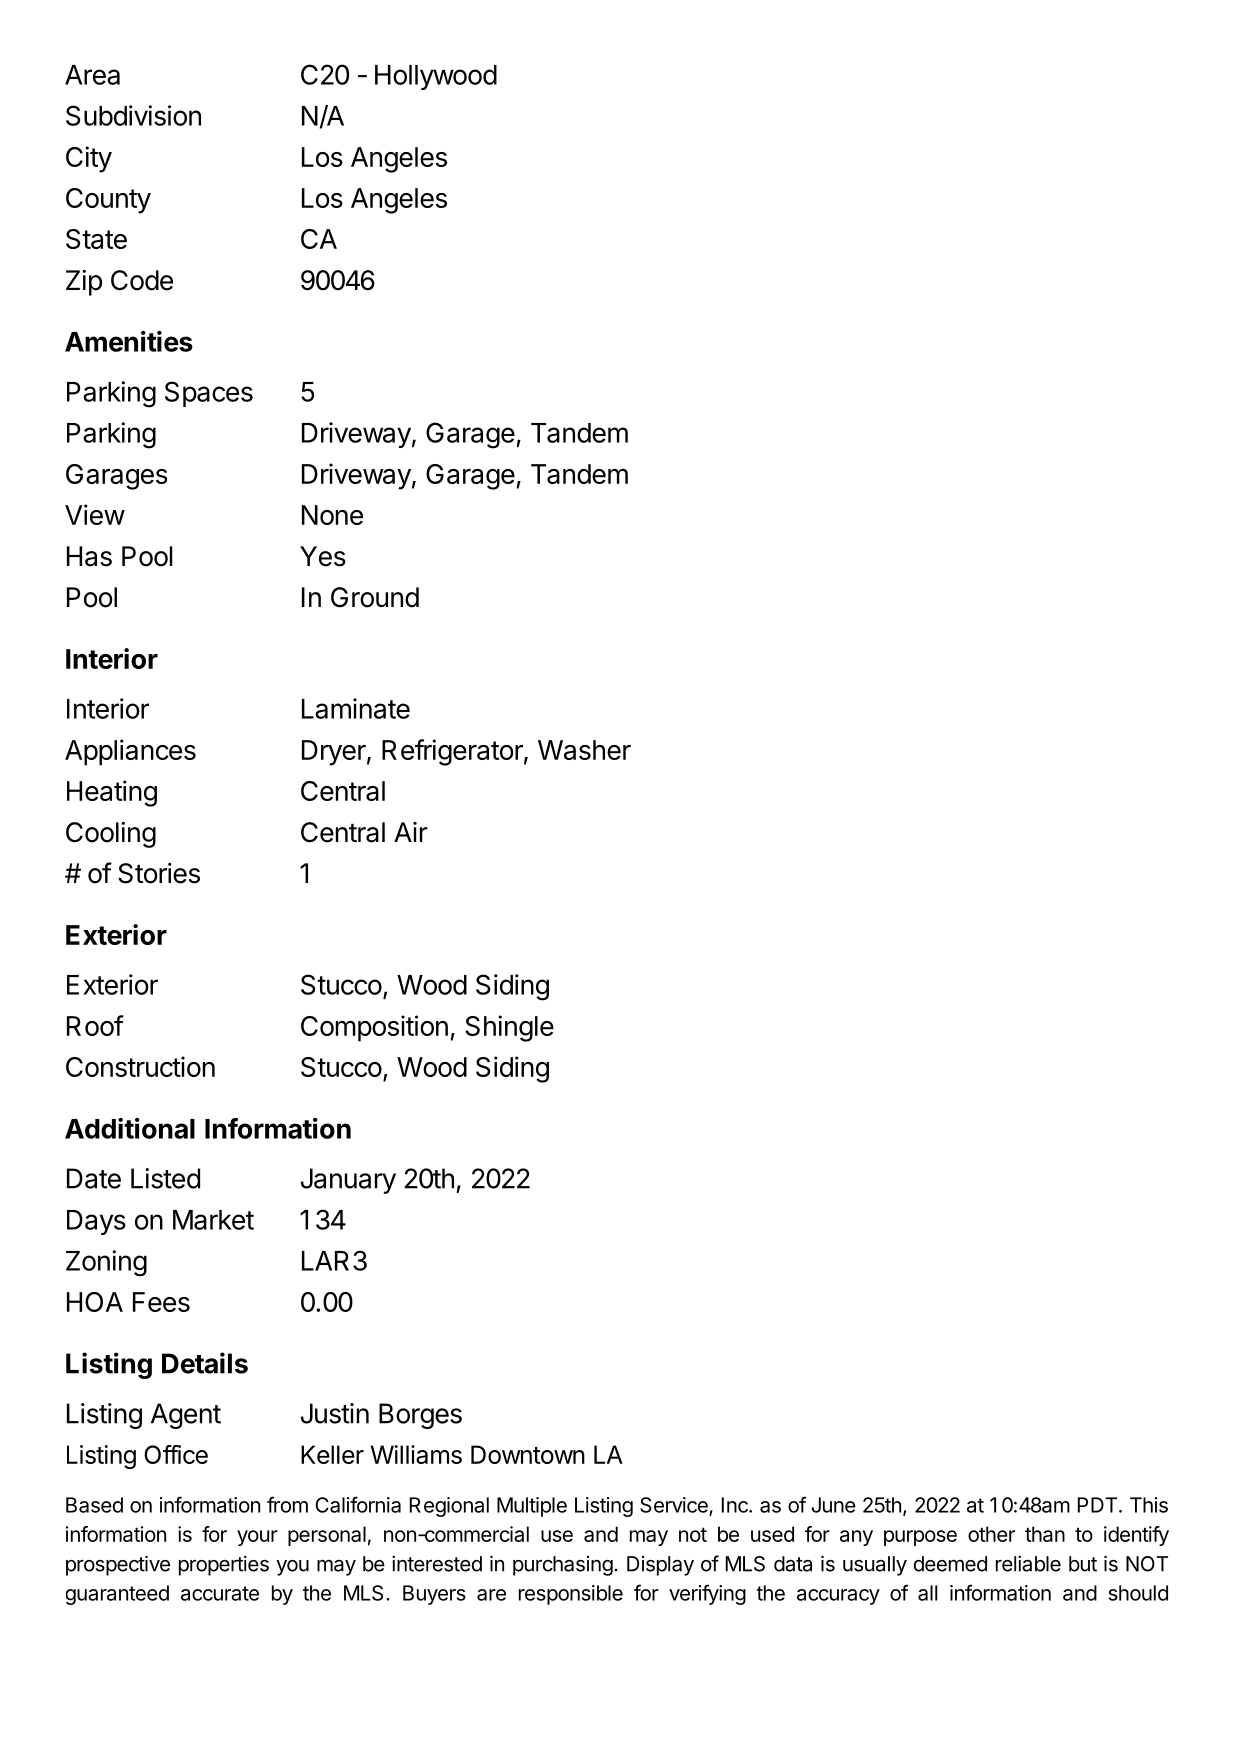 The height and width of the screenshot is (1744, 1233). Describe the element at coordinates (108, 201) in the screenshot. I see `County` at that location.
